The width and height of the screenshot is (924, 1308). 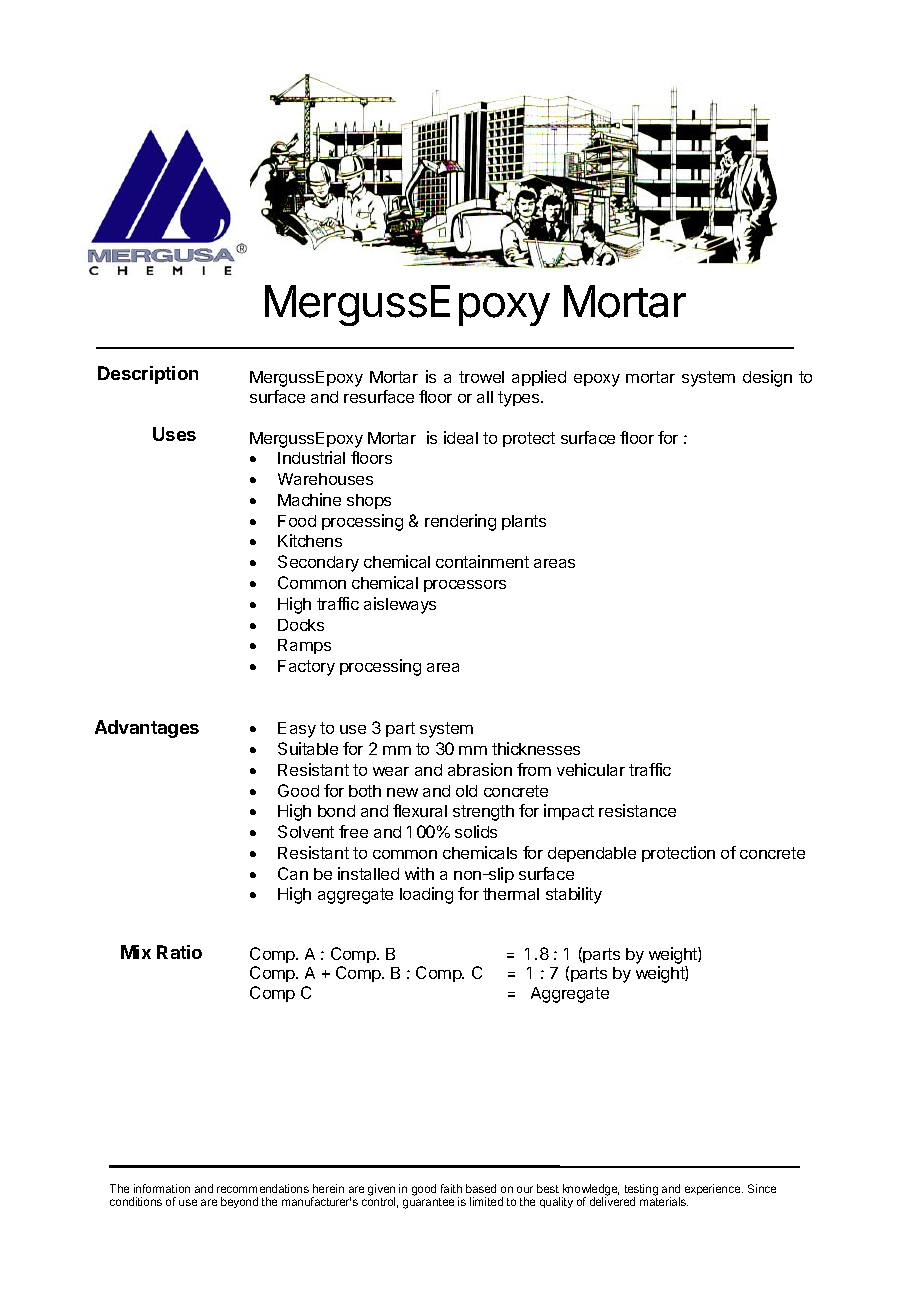 What do you see at coordinates (574, 895) in the screenshot?
I see `stability` at bounding box center [574, 895].
